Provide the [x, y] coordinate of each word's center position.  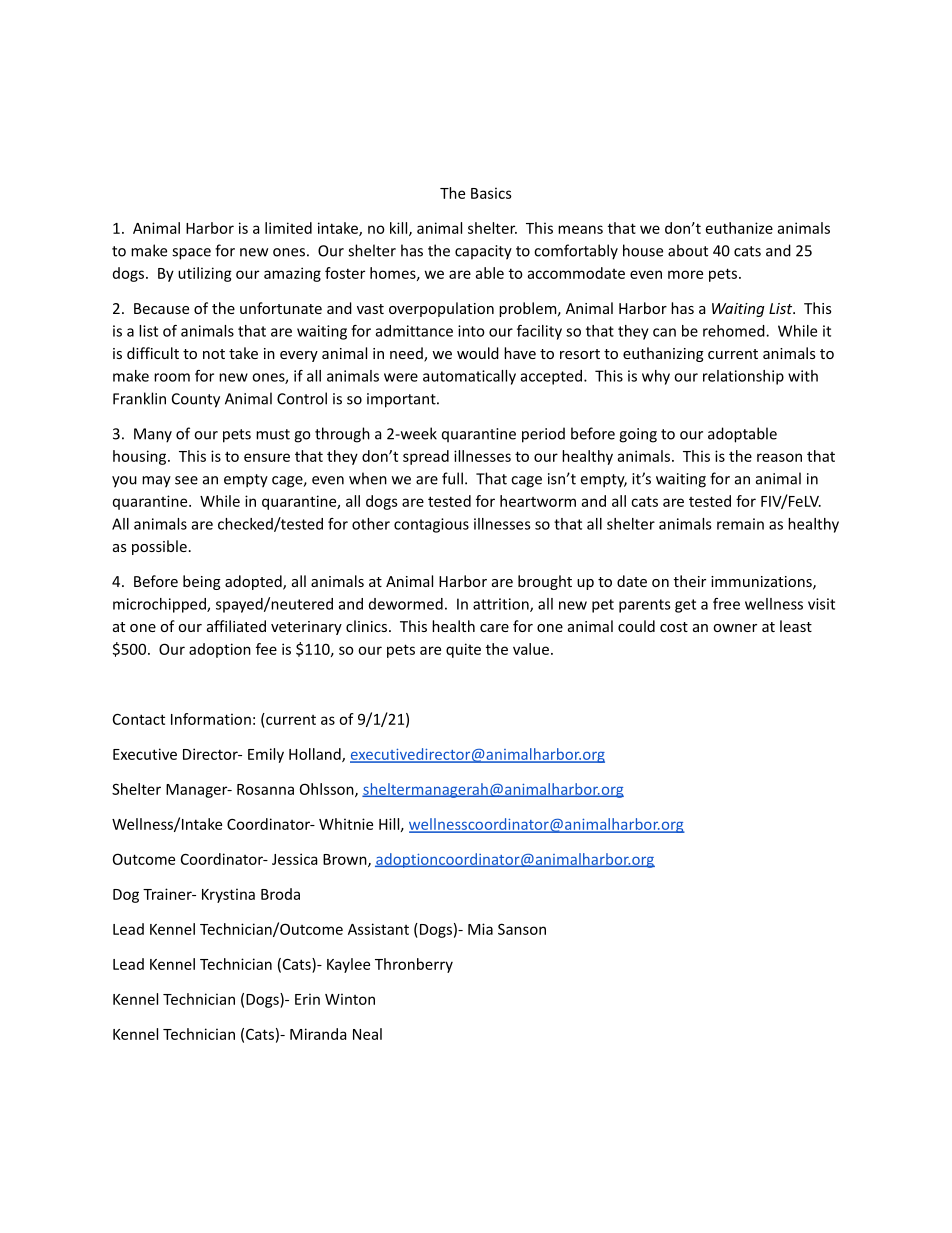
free [726, 604]
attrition [502, 605]
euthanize [739, 228]
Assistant [378, 929]
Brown [346, 860]
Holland [316, 755]
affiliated [236, 626]
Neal [367, 1034]
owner [735, 628]
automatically [469, 377]
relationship [743, 377]
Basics [491, 193]
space [191, 254]
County [196, 400]
